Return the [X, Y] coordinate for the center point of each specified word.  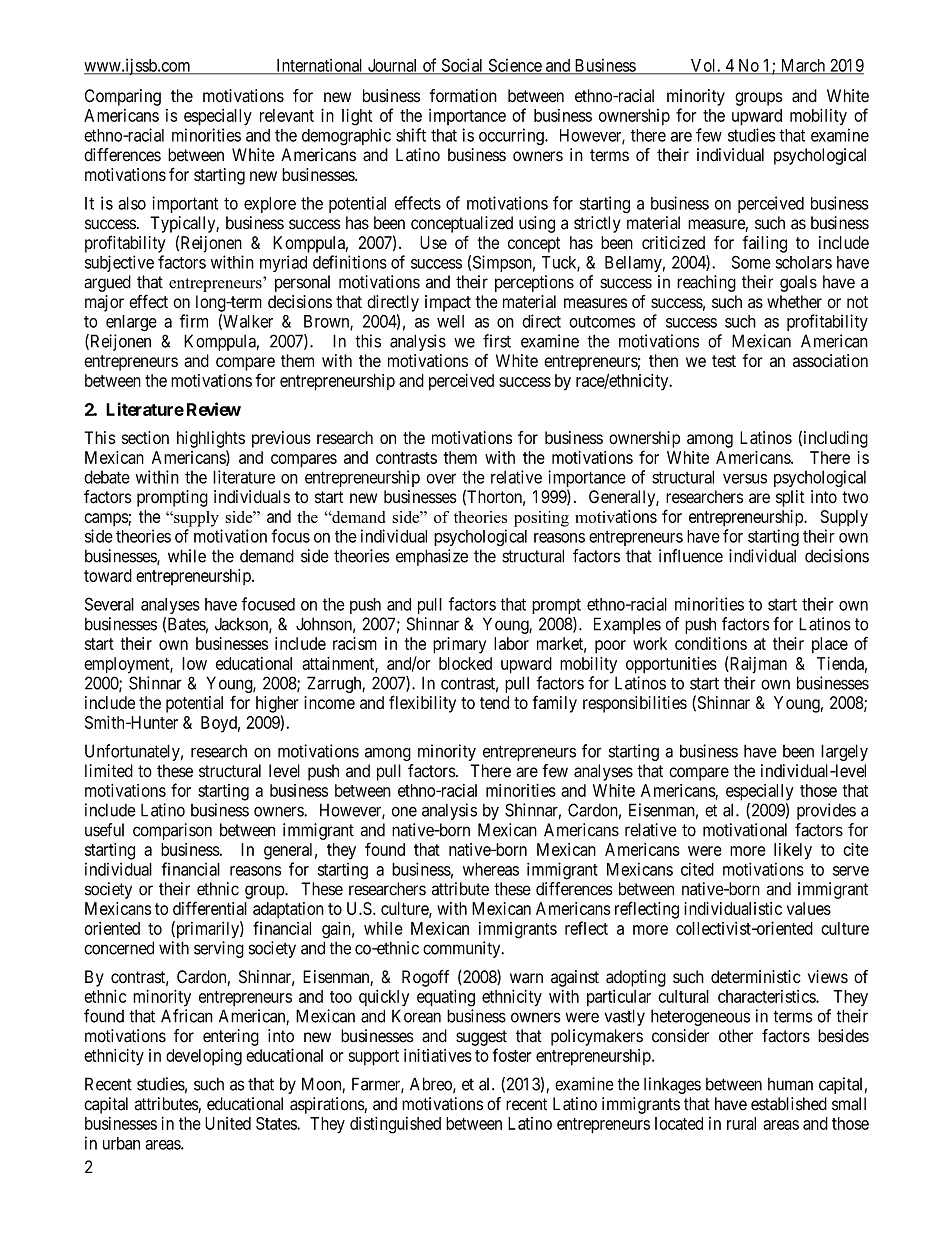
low [194, 663]
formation [463, 96]
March [803, 66]
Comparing [123, 97]
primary [459, 645]
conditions [711, 643]
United [228, 1123]
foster [512, 1055]
